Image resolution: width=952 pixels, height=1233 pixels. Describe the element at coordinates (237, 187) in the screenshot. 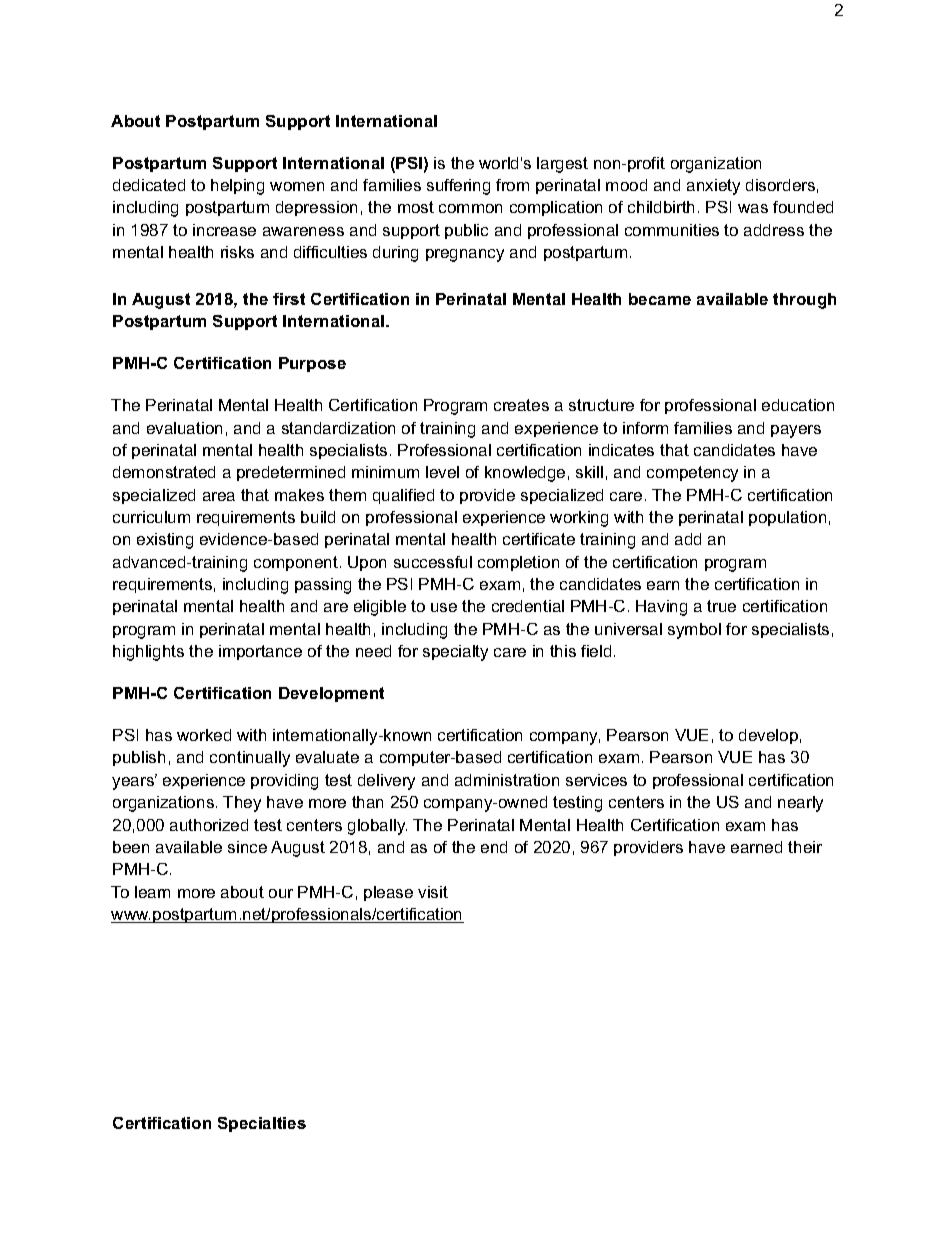

I see `helping` at that location.
